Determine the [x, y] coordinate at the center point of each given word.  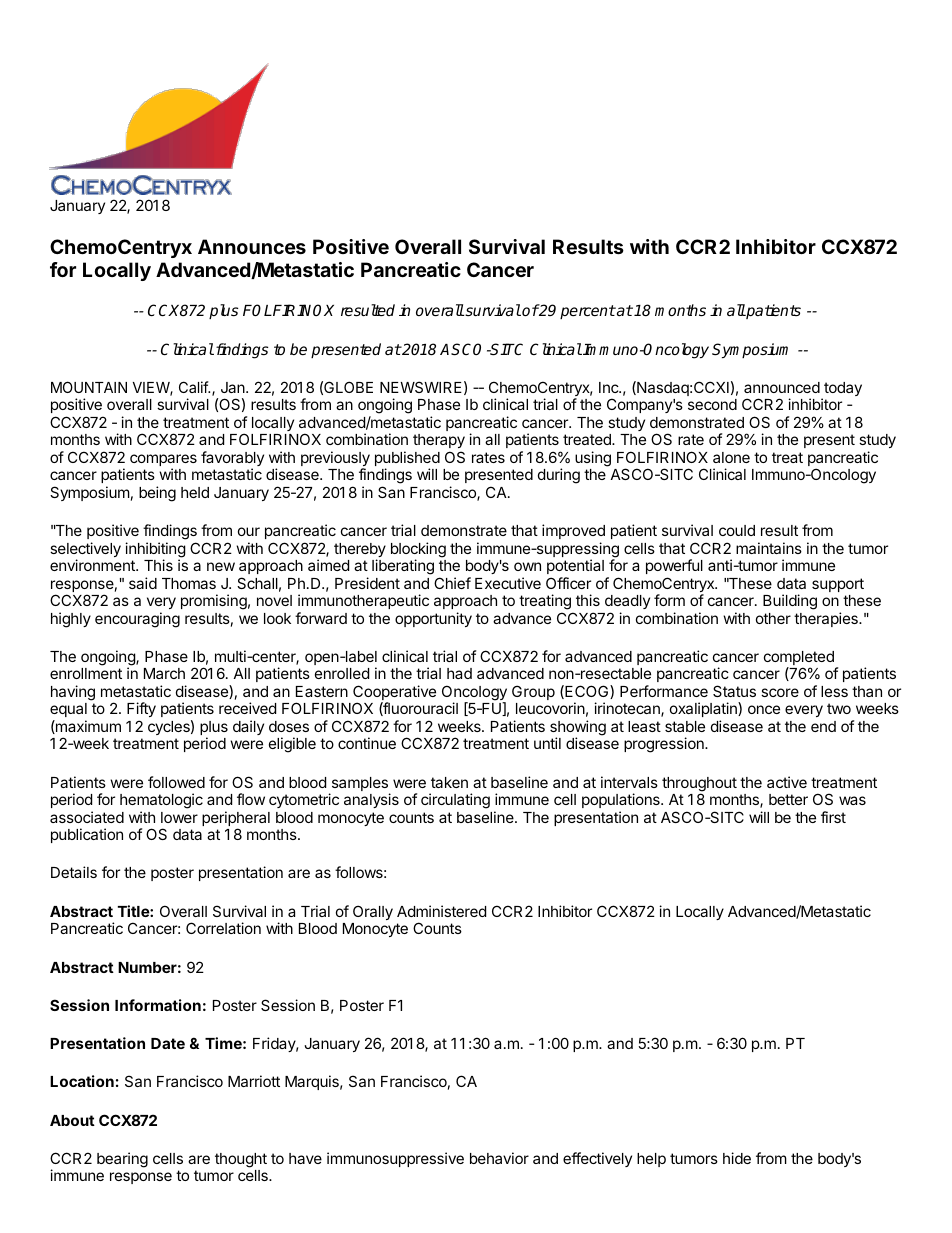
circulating [455, 801]
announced [782, 387]
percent [588, 312]
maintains [769, 548]
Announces [252, 246]
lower [179, 817]
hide [737, 1158]
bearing [122, 1160]
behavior [499, 1158]
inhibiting [155, 551]
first [833, 817]
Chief [452, 583]
